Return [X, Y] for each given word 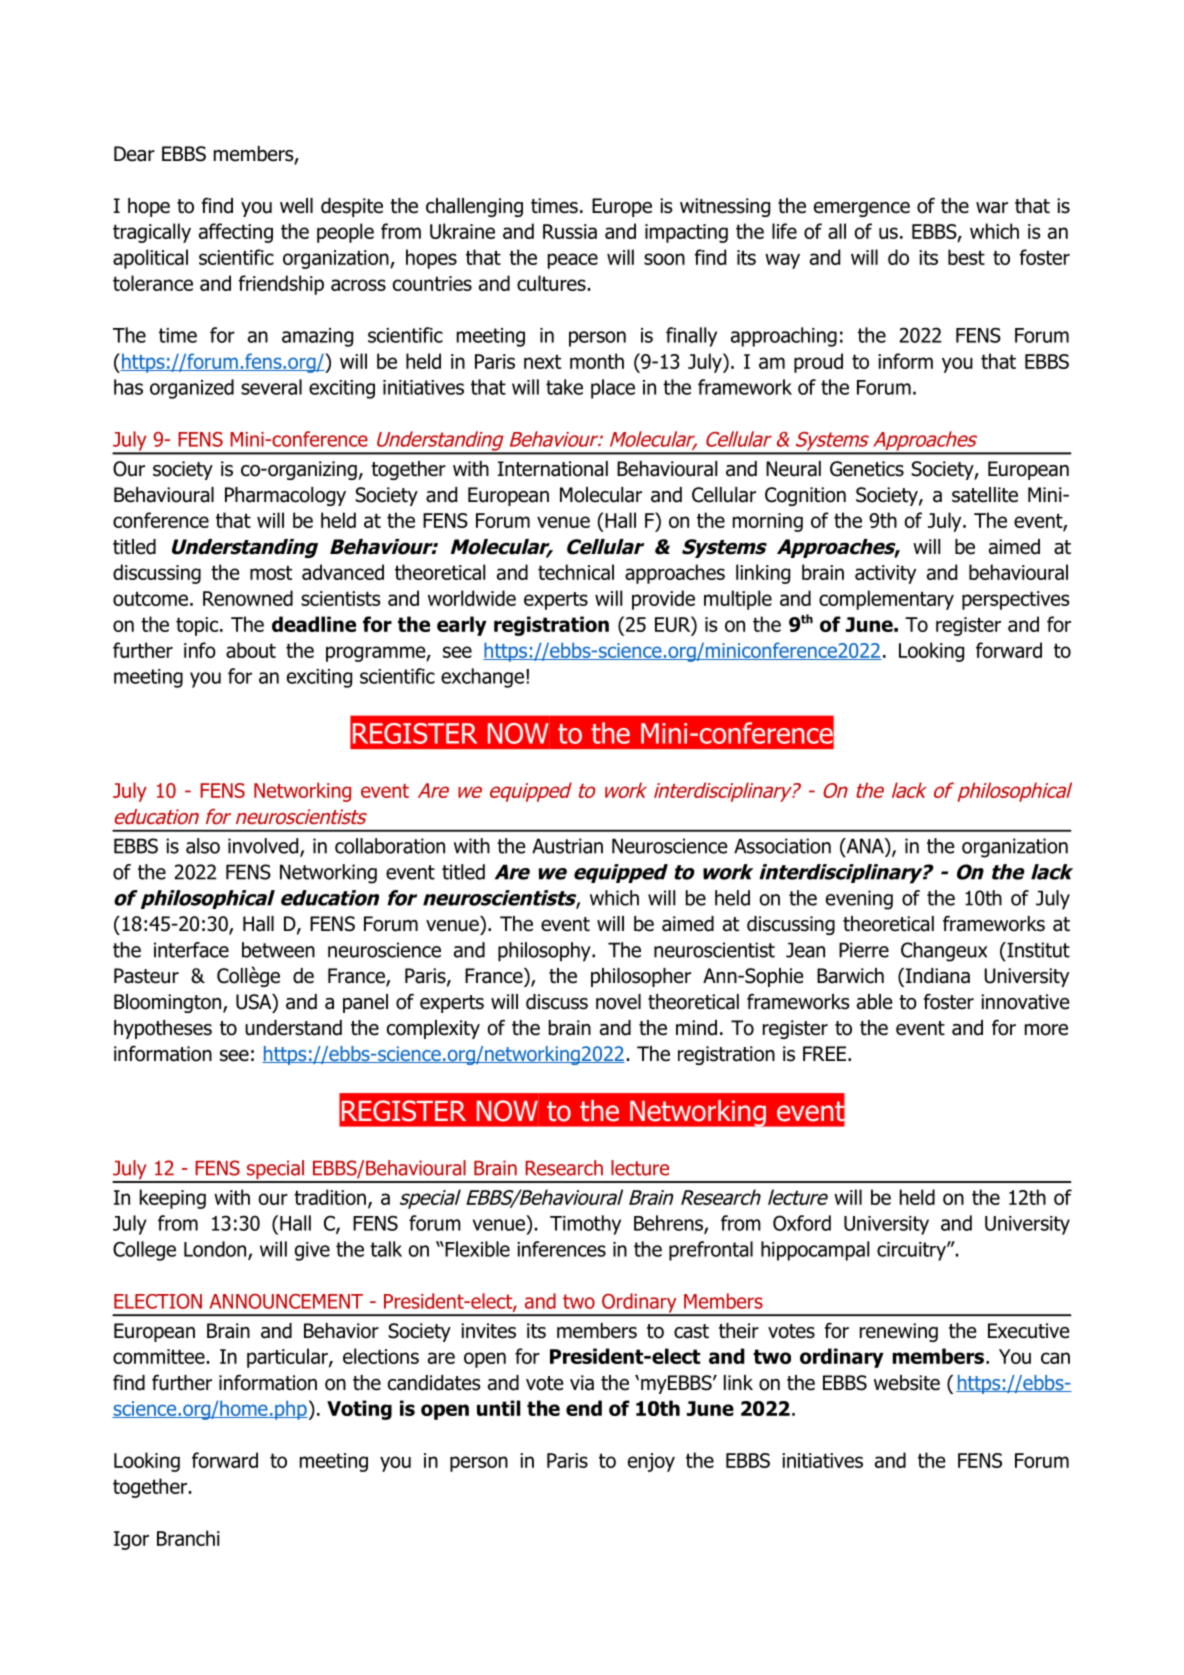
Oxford [802, 1223]
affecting [236, 233]
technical [576, 572]
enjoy [651, 1462]
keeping [173, 1199]
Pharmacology [285, 496]
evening [859, 900]
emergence [862, 209]
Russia [570, 231]
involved [264, 847]
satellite [985, 495]
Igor [131, 1540]
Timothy [585, 1225]
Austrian [567, 846]
